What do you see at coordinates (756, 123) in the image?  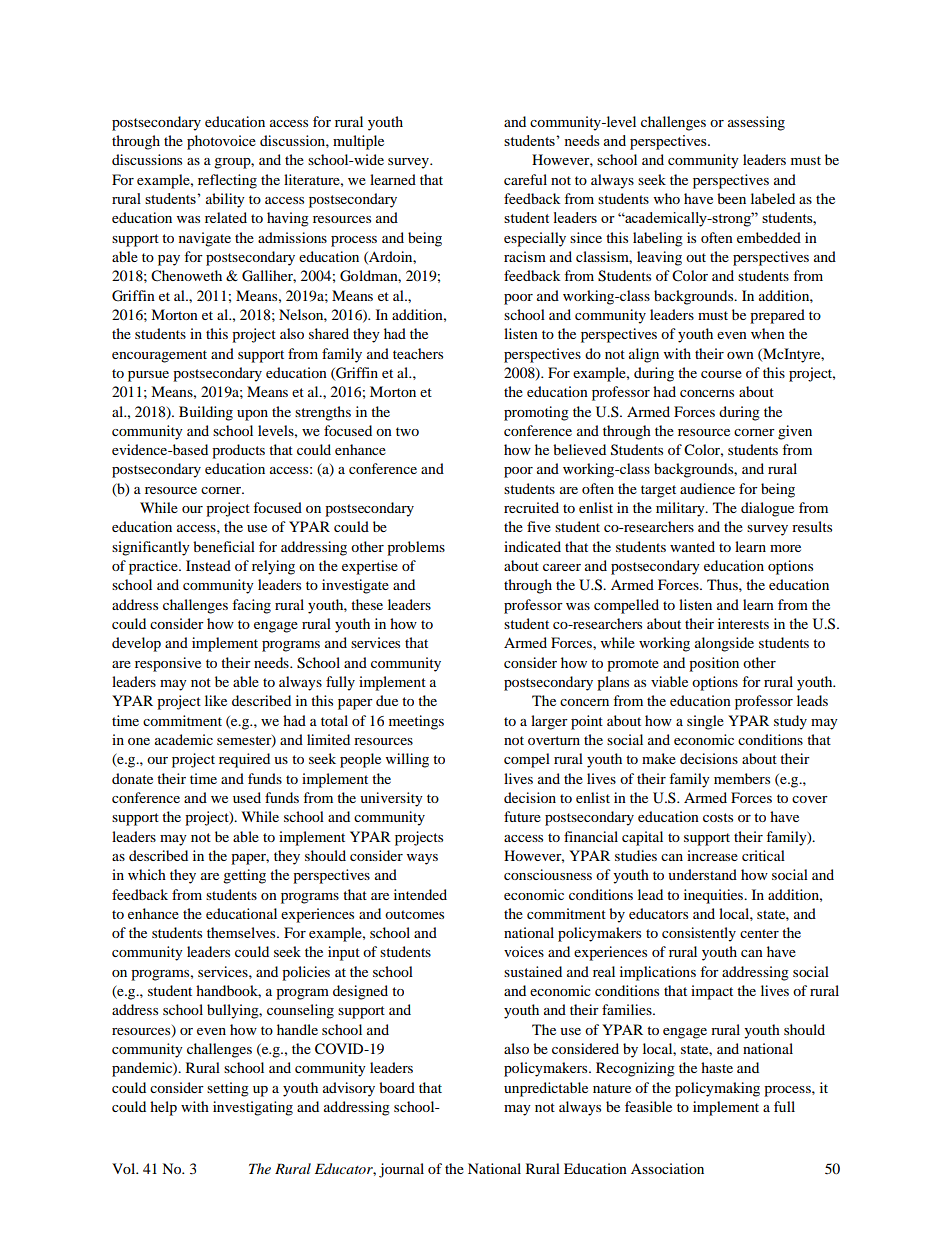 I see `assessing` at bounding box center [756, 123].
